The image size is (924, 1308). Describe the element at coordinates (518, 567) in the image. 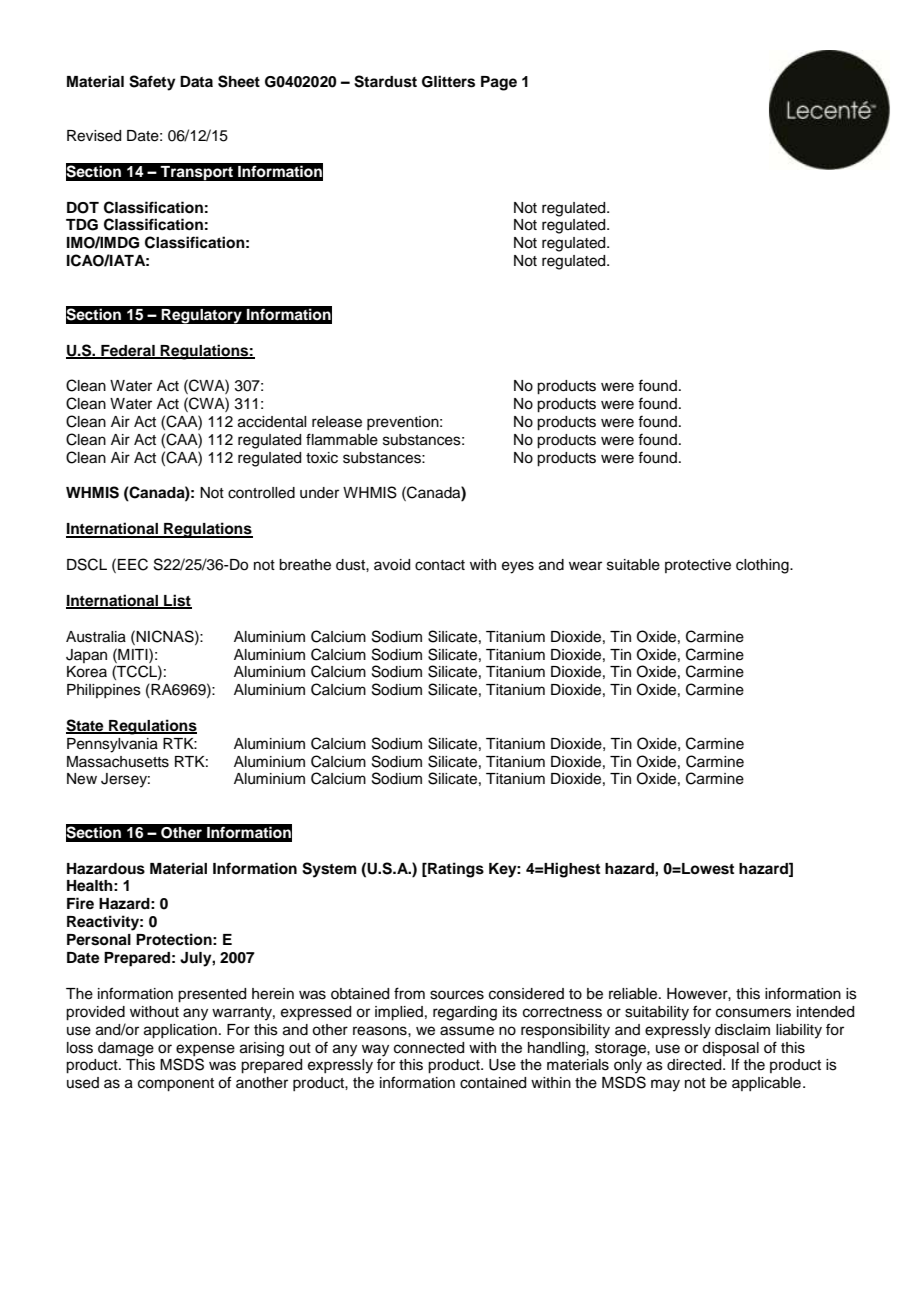

I see `eyes` at that location.
